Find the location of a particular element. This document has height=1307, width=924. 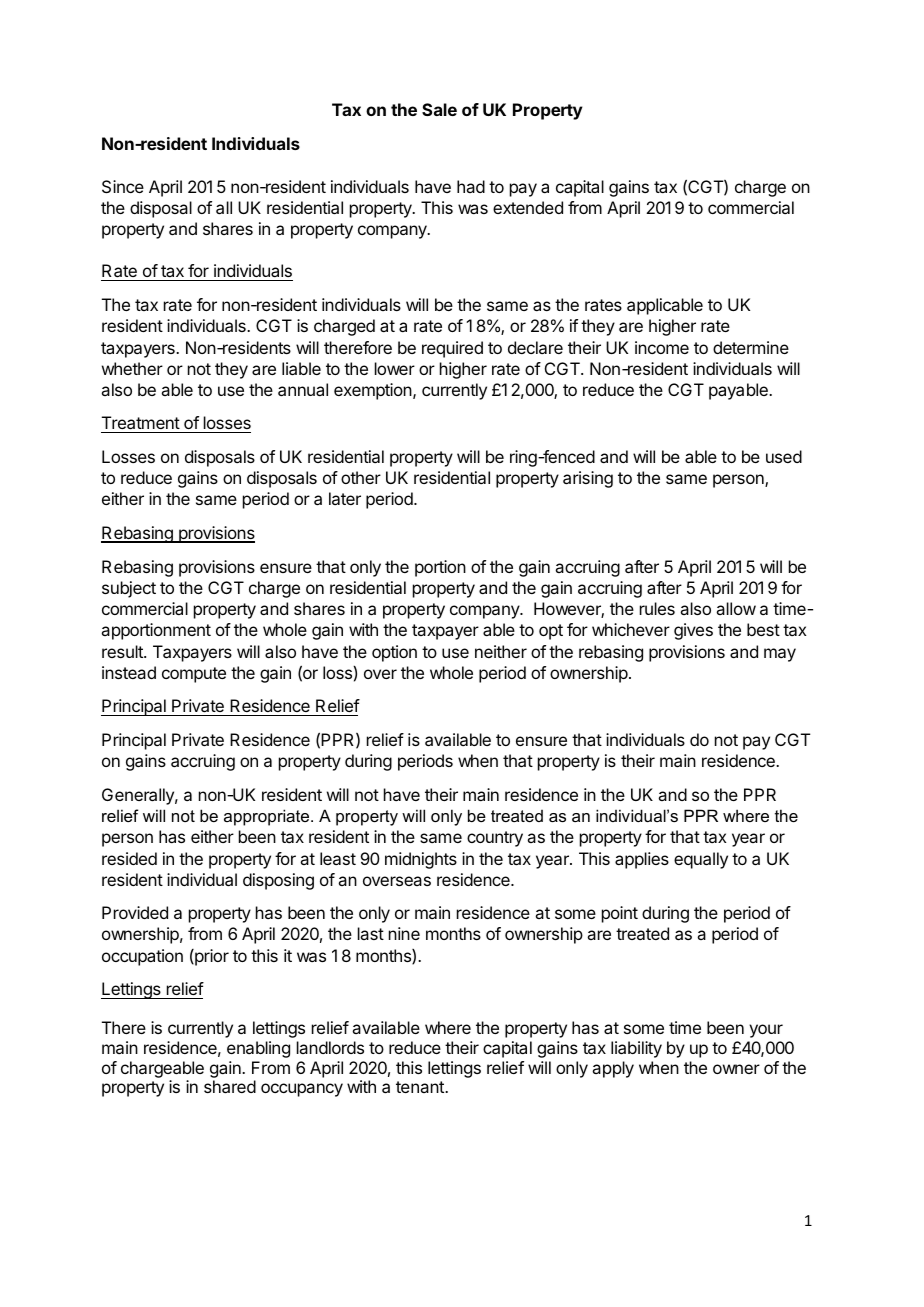

extended is located at coordinates (528, 207).
